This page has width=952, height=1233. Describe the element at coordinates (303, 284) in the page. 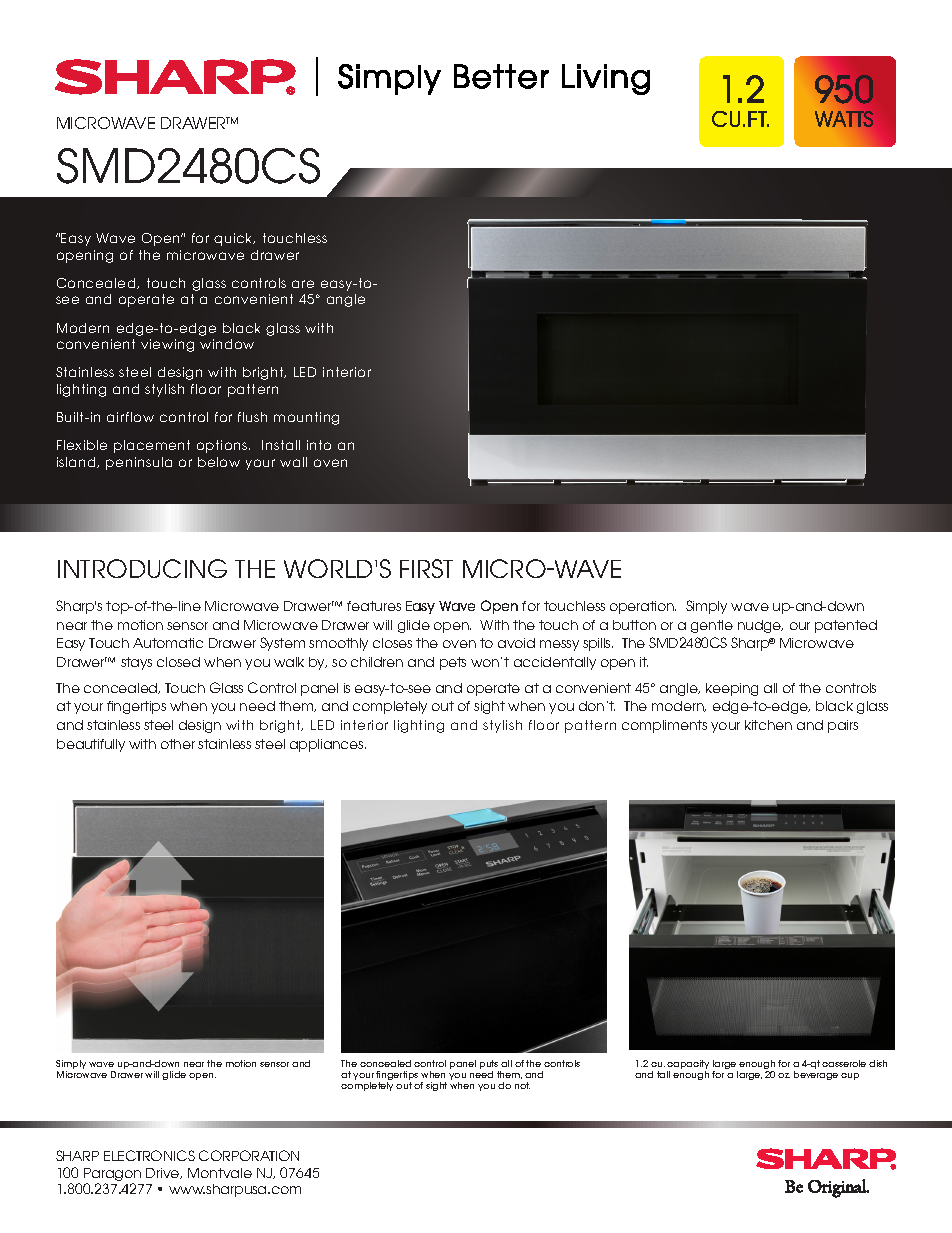

I see `are` at that location.
